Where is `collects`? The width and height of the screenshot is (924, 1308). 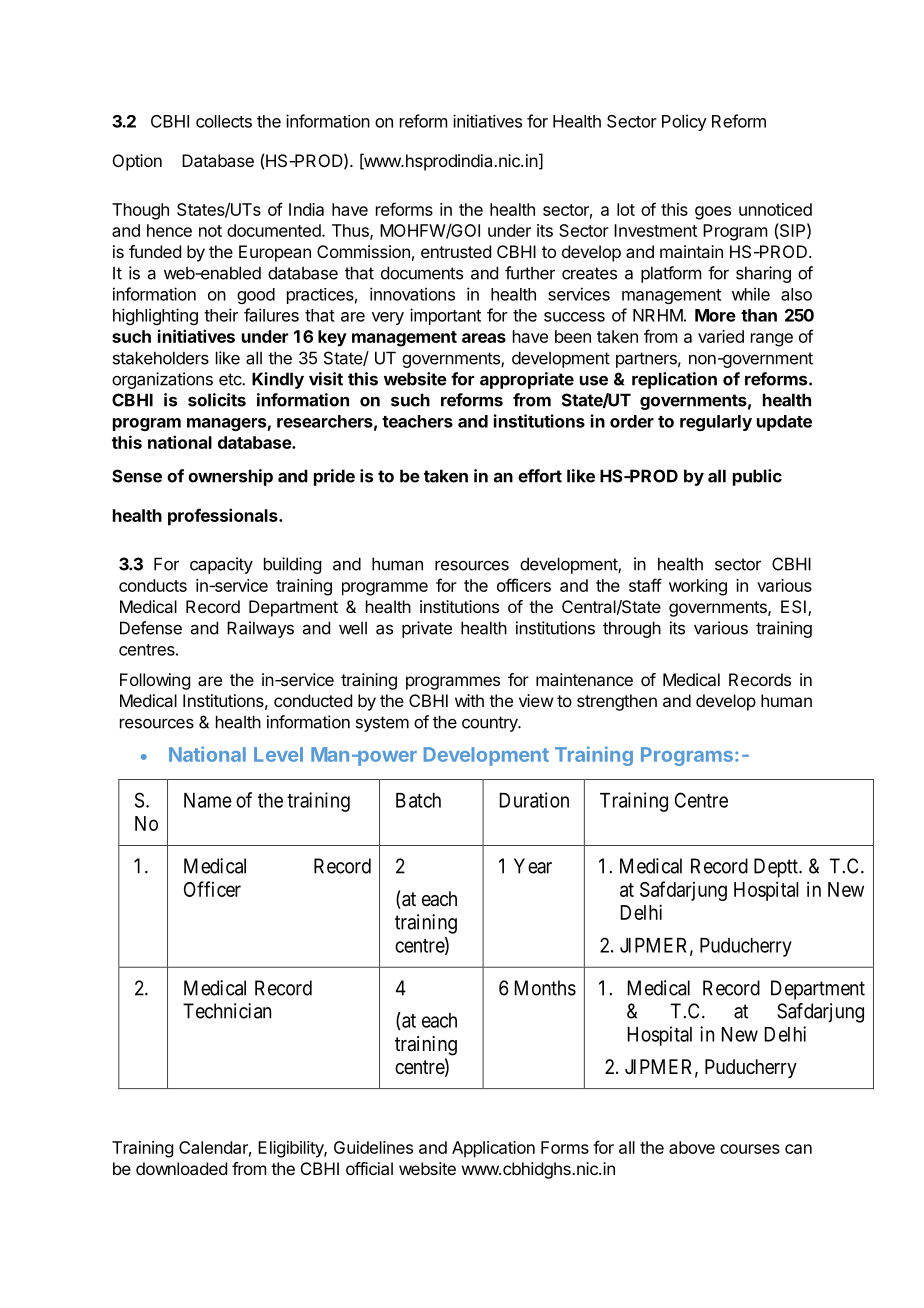
collects is located at coordinates (224, 121).
